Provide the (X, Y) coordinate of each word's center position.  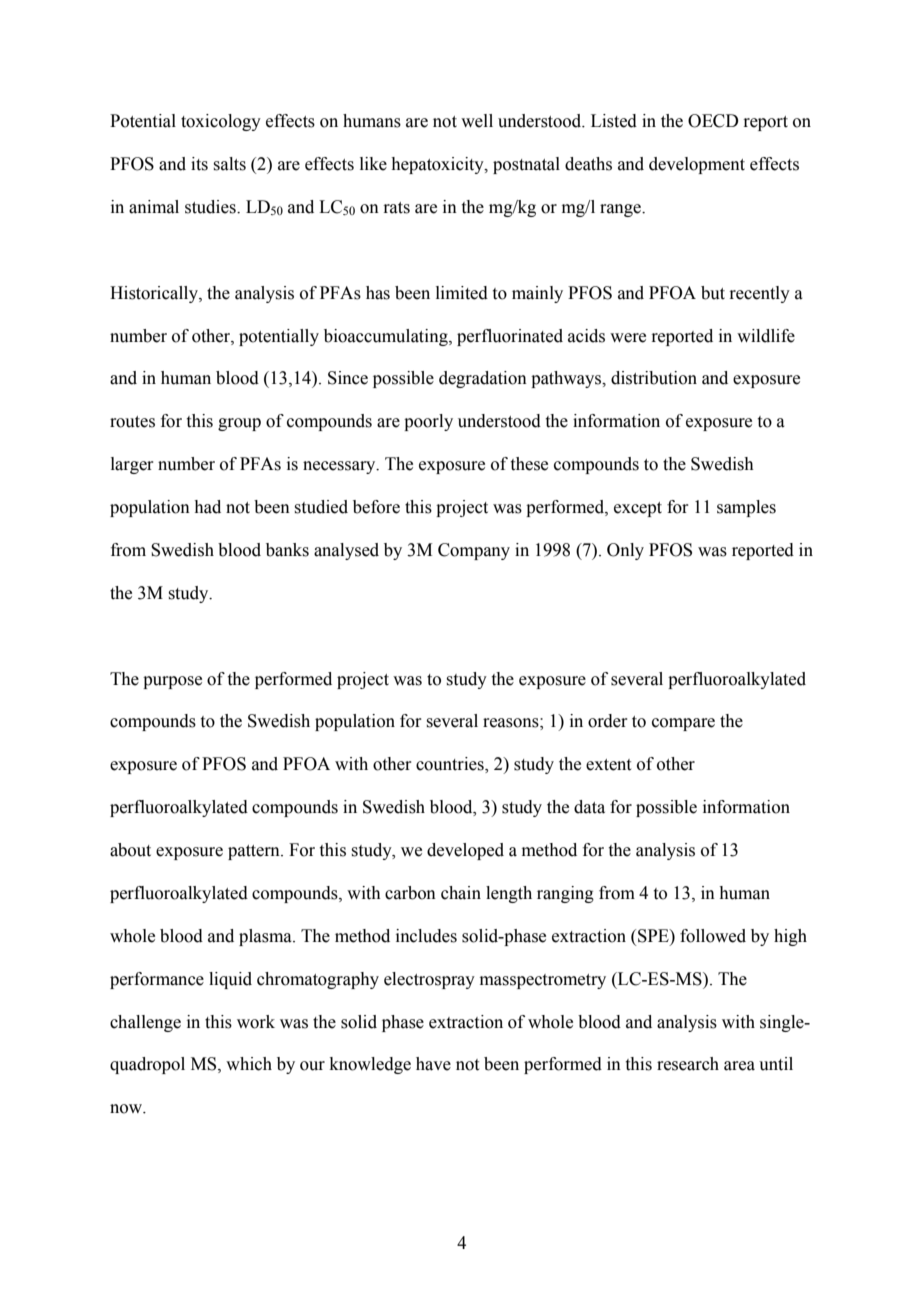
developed (465, 851)
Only (625, 551)
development (697, 165)
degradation (483, 379)
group (239, 424)
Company (474, 551)
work (256, 1022)
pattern (255, 852)
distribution (654, 378)
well (477, 121)
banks (287, 550)
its (199, 164)
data (589, 807)
